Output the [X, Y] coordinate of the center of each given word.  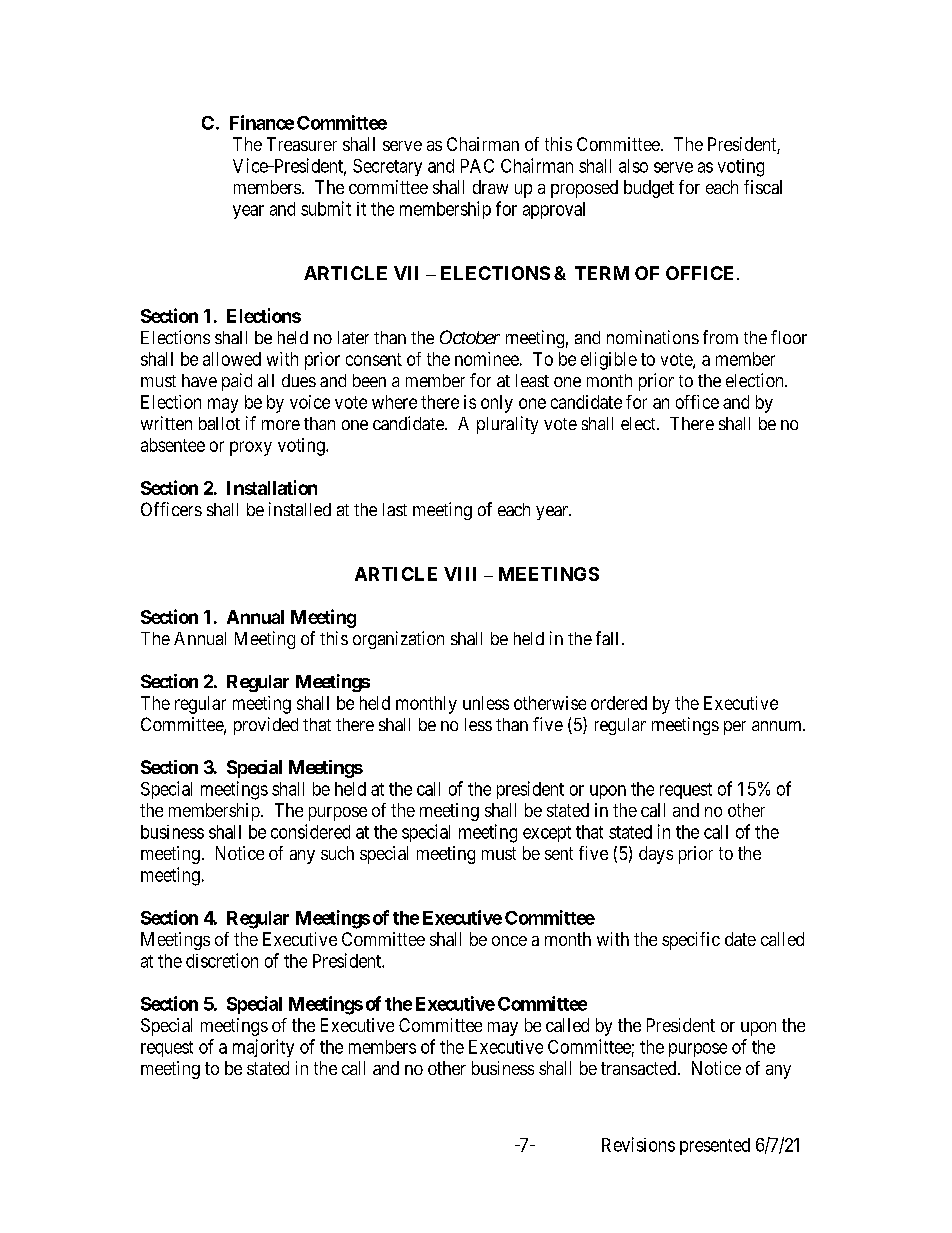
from [720, 337]
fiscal [763, 187]
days [656, 855]
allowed [232, 359]
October [470, 337]
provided [266, 726]
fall [607, 638]
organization [398, 640]
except [547, 834]
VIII [460, 574]
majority [263, 1048]
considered [310, 831]
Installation [272, 487]
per [735, 728]
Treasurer [302, 144]
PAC [477, 166]
